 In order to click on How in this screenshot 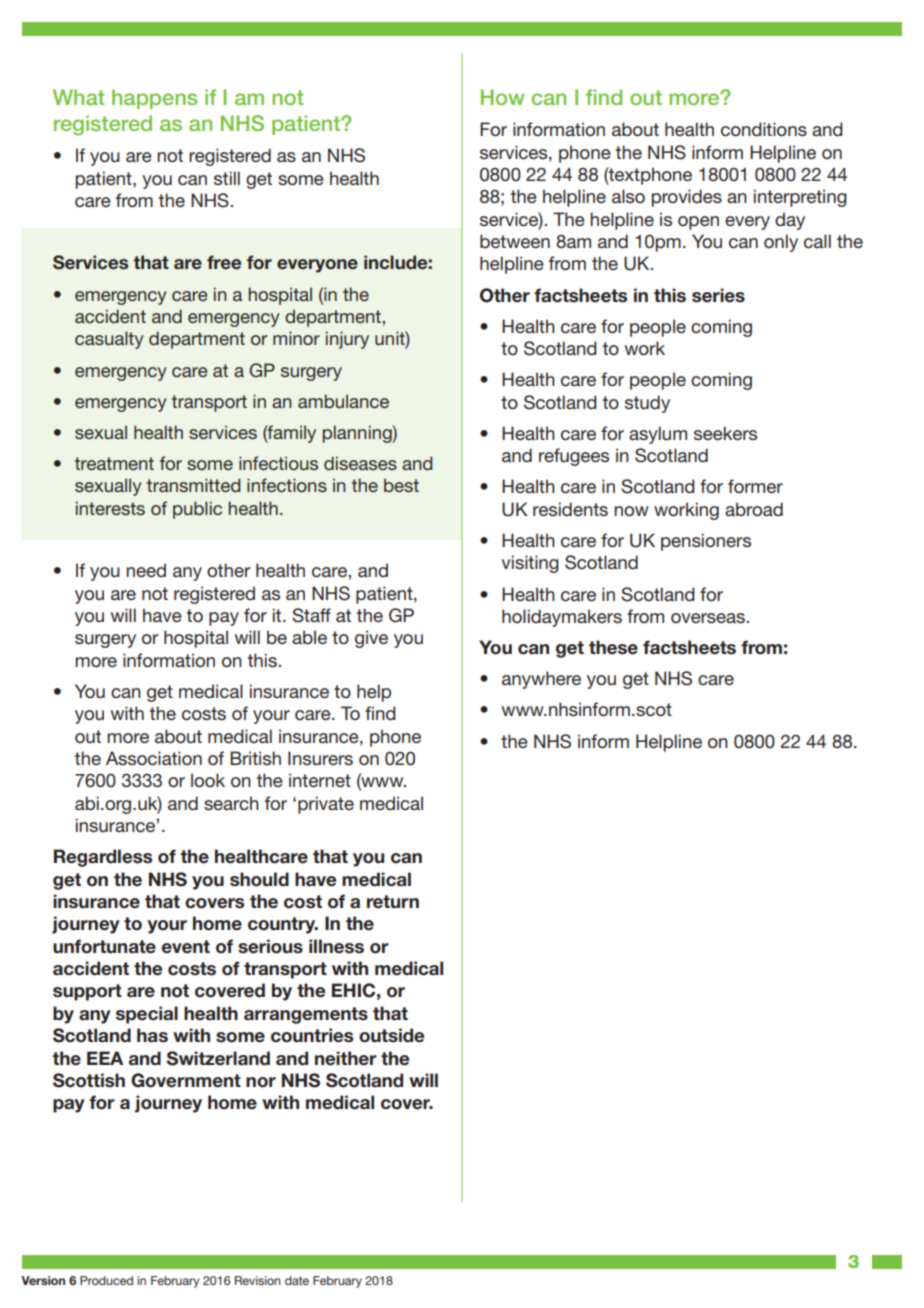, I will do `click(503, 97)`.
